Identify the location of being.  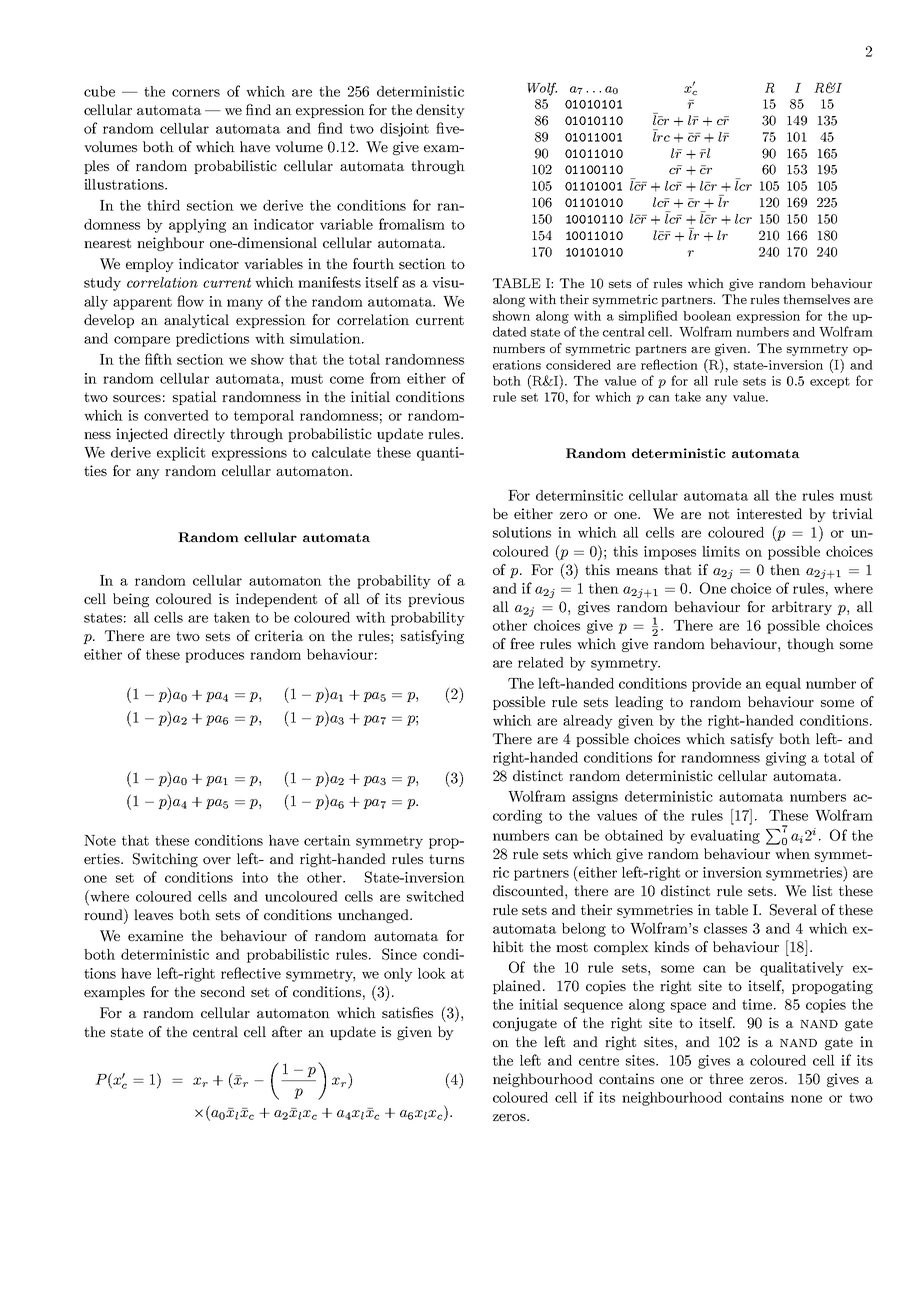
(131, 600).
